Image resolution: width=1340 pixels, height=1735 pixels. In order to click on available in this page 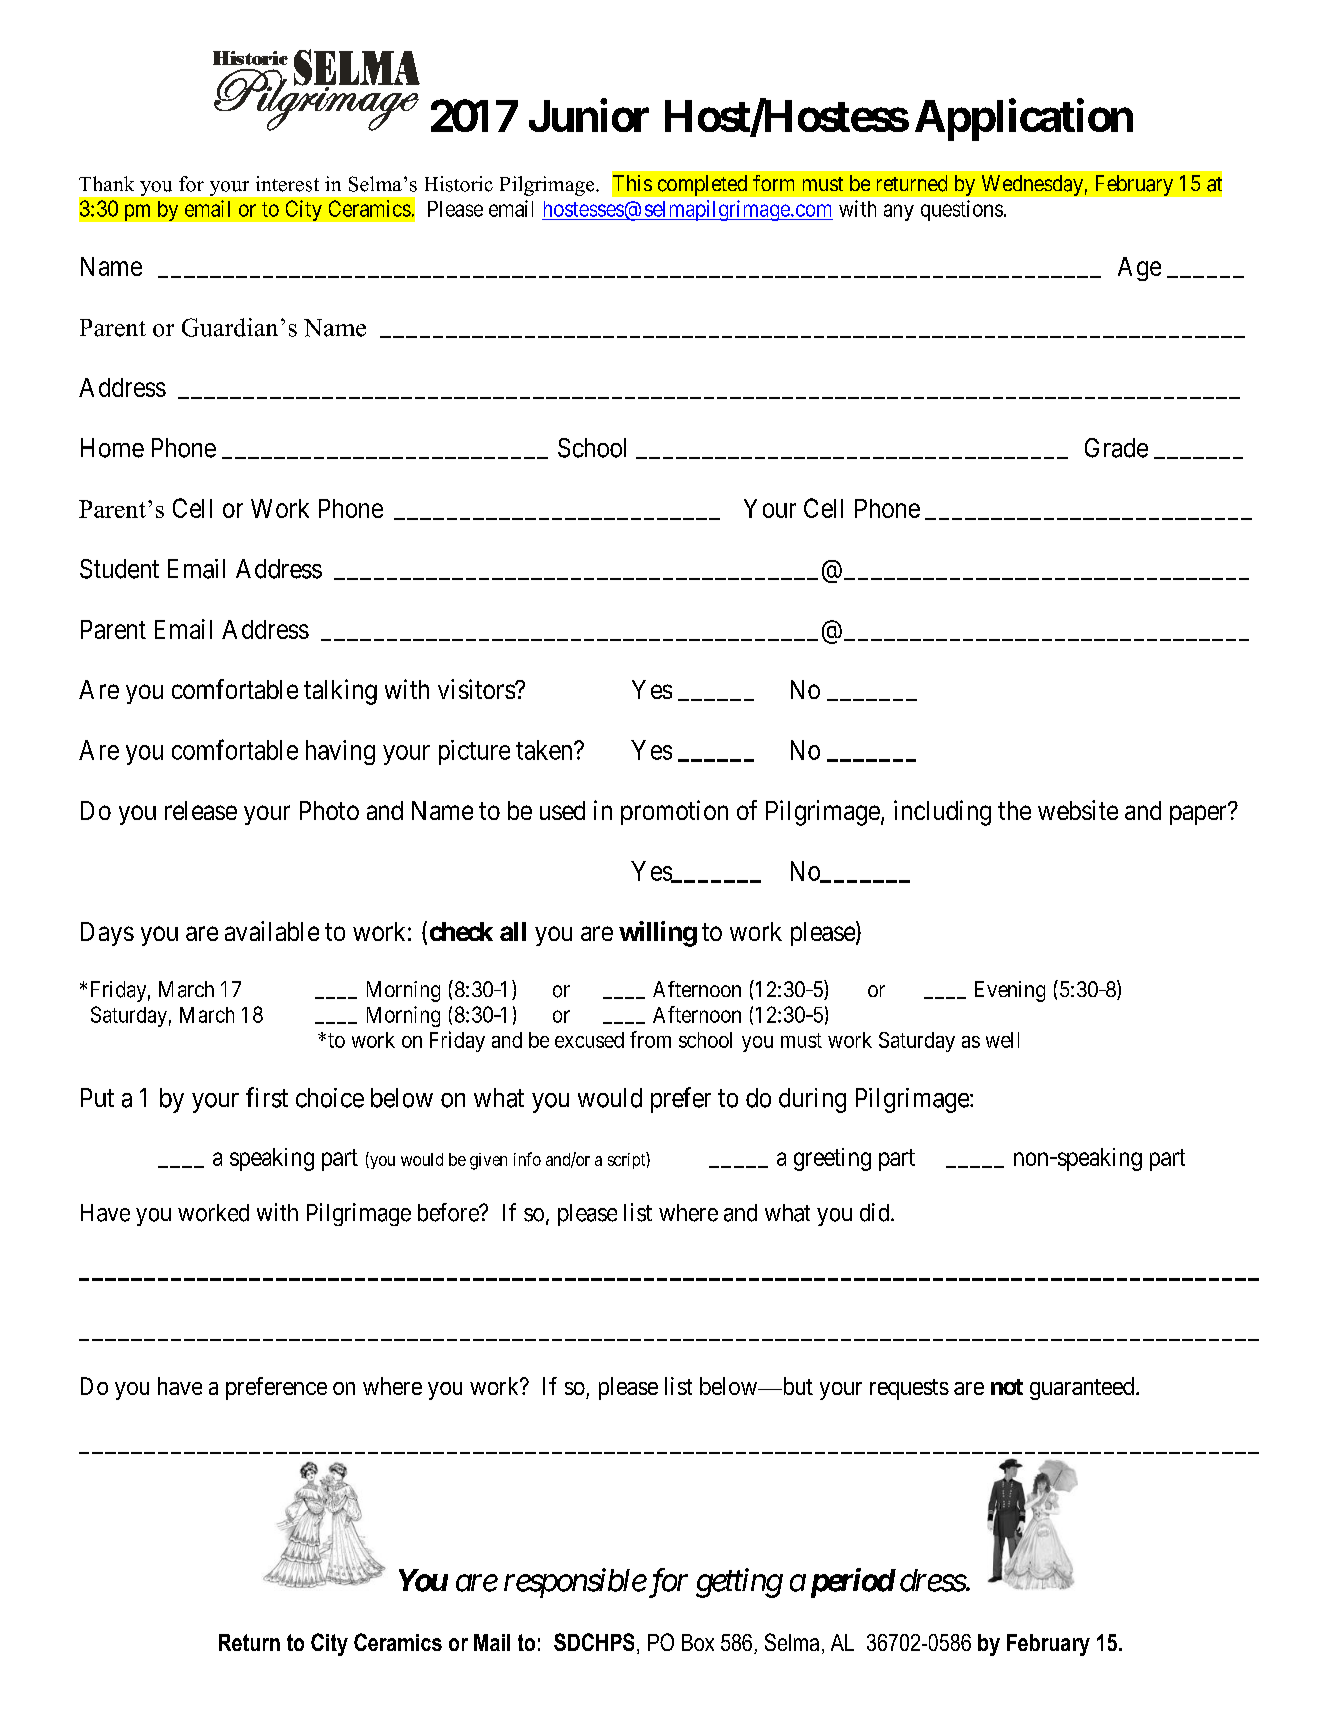, I will do `click(272, 931)`.
